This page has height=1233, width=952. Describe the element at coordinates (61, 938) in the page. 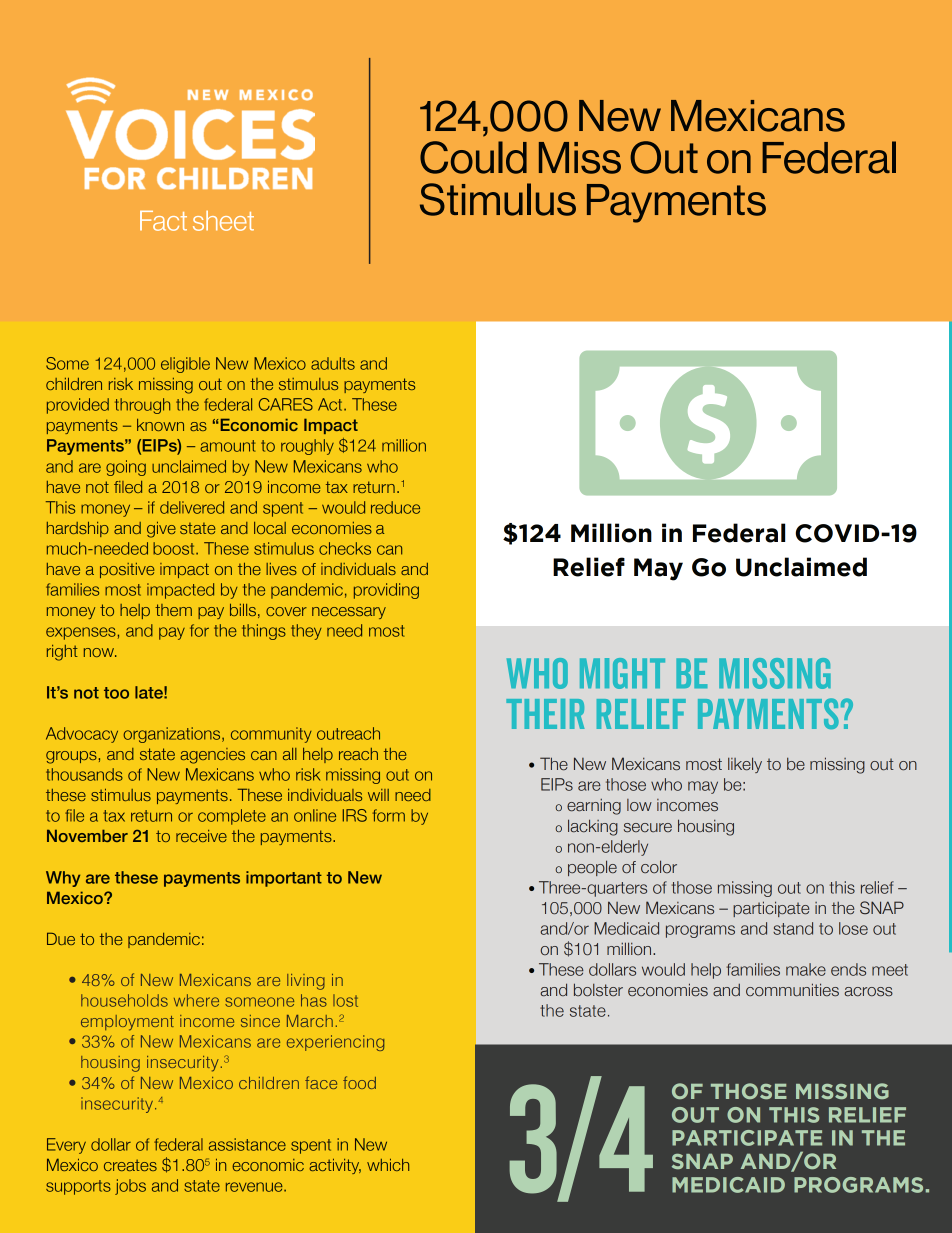

I see `Due` at that location.
